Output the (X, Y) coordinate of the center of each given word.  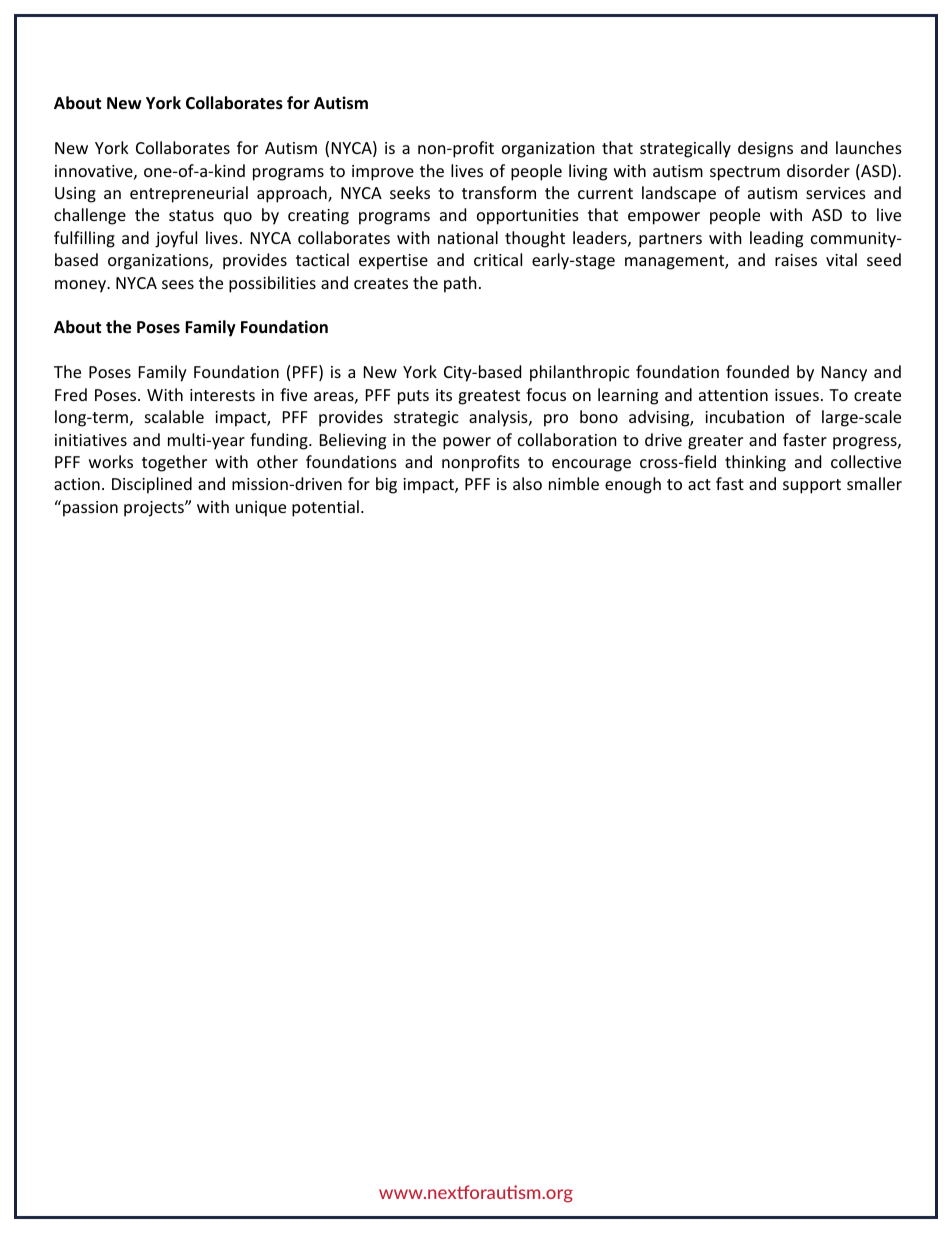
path (460, 284)
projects (155, 509)
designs (765, 149)
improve (383, 173)
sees (178, 284)
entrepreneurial (189, 194)
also (527, 483)
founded (757, 371)
